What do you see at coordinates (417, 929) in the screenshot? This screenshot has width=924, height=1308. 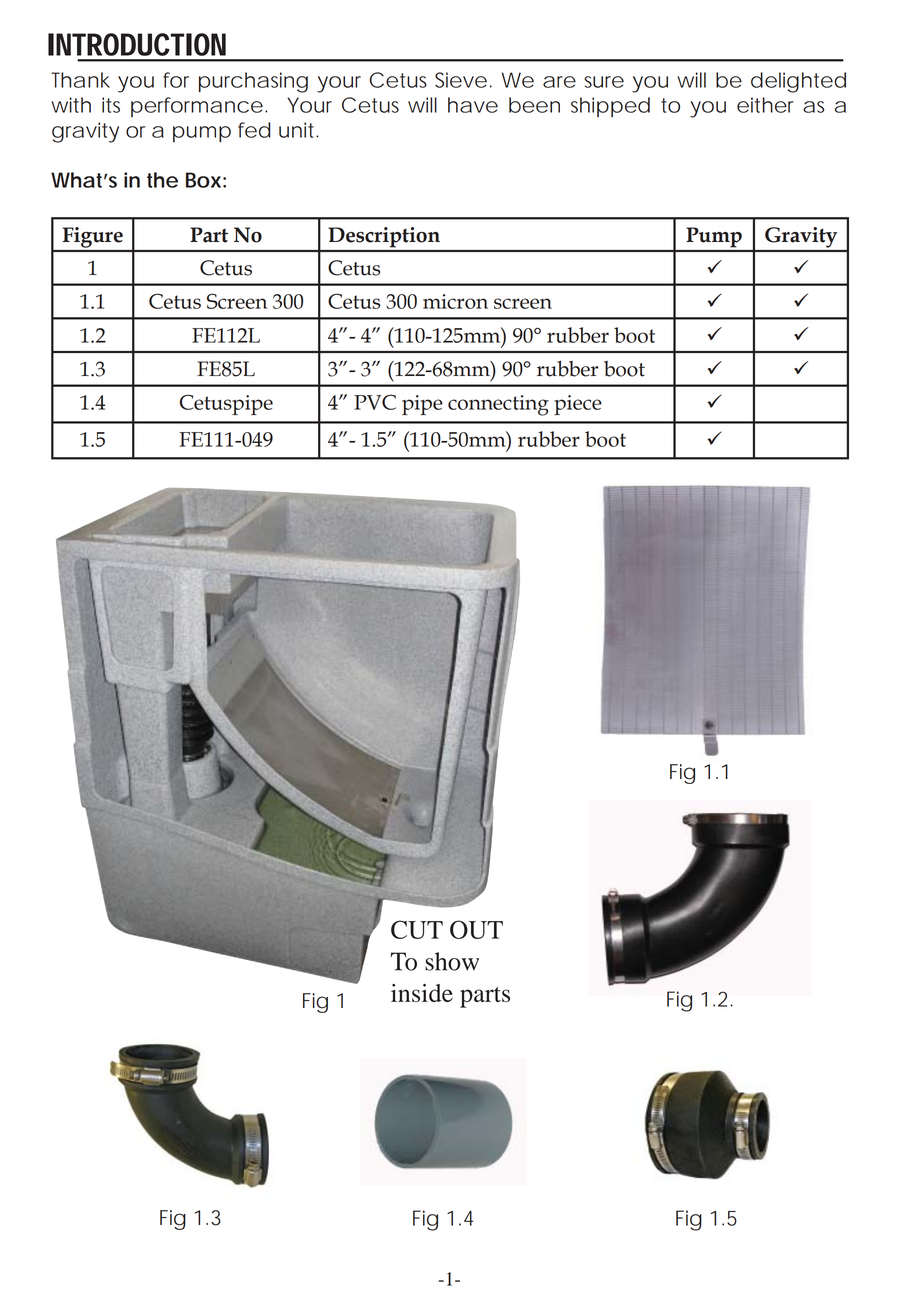 I see `CUT` at bounding box center [417, 929].
